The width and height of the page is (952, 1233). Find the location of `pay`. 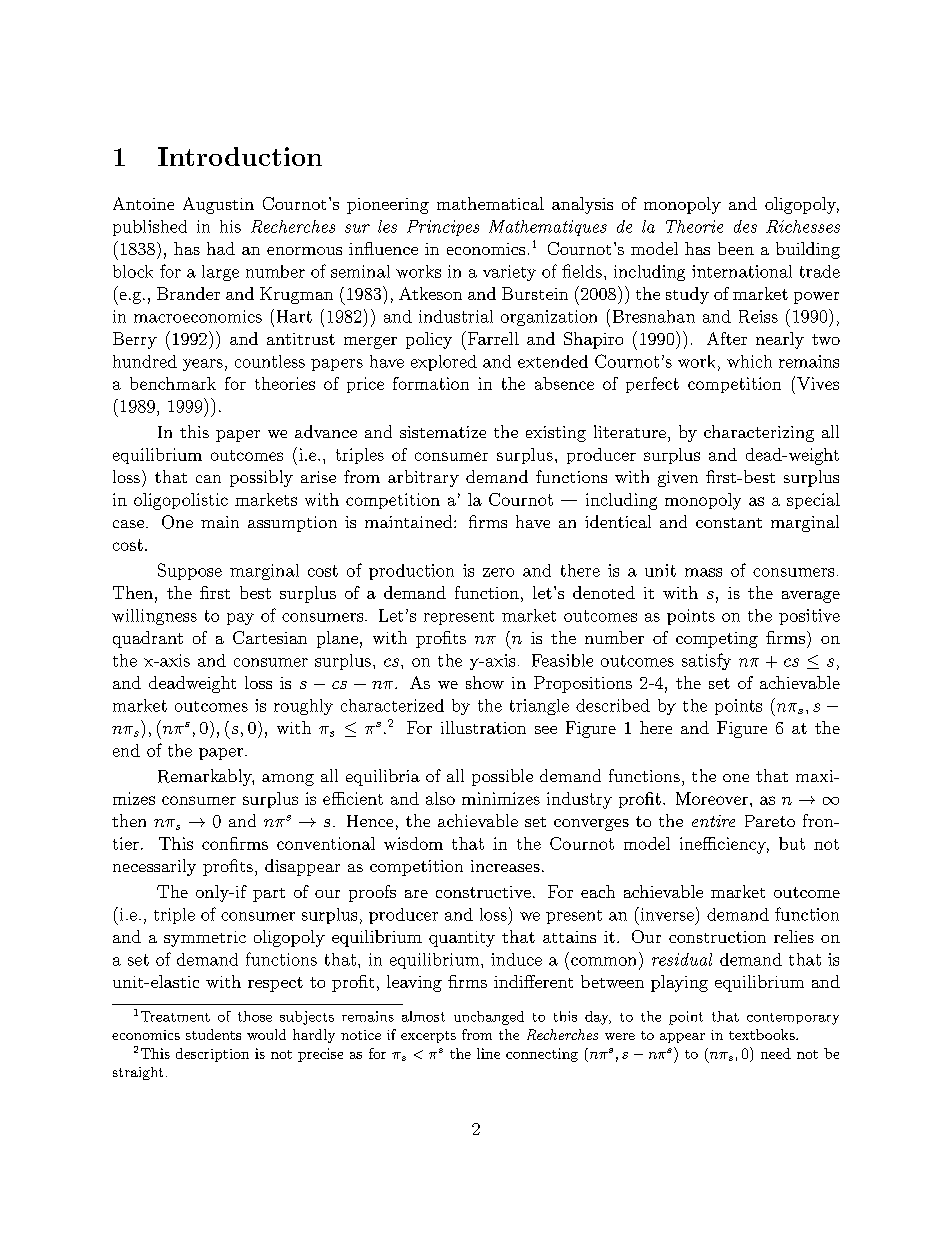

pay is located at coordinates (240, 619).
